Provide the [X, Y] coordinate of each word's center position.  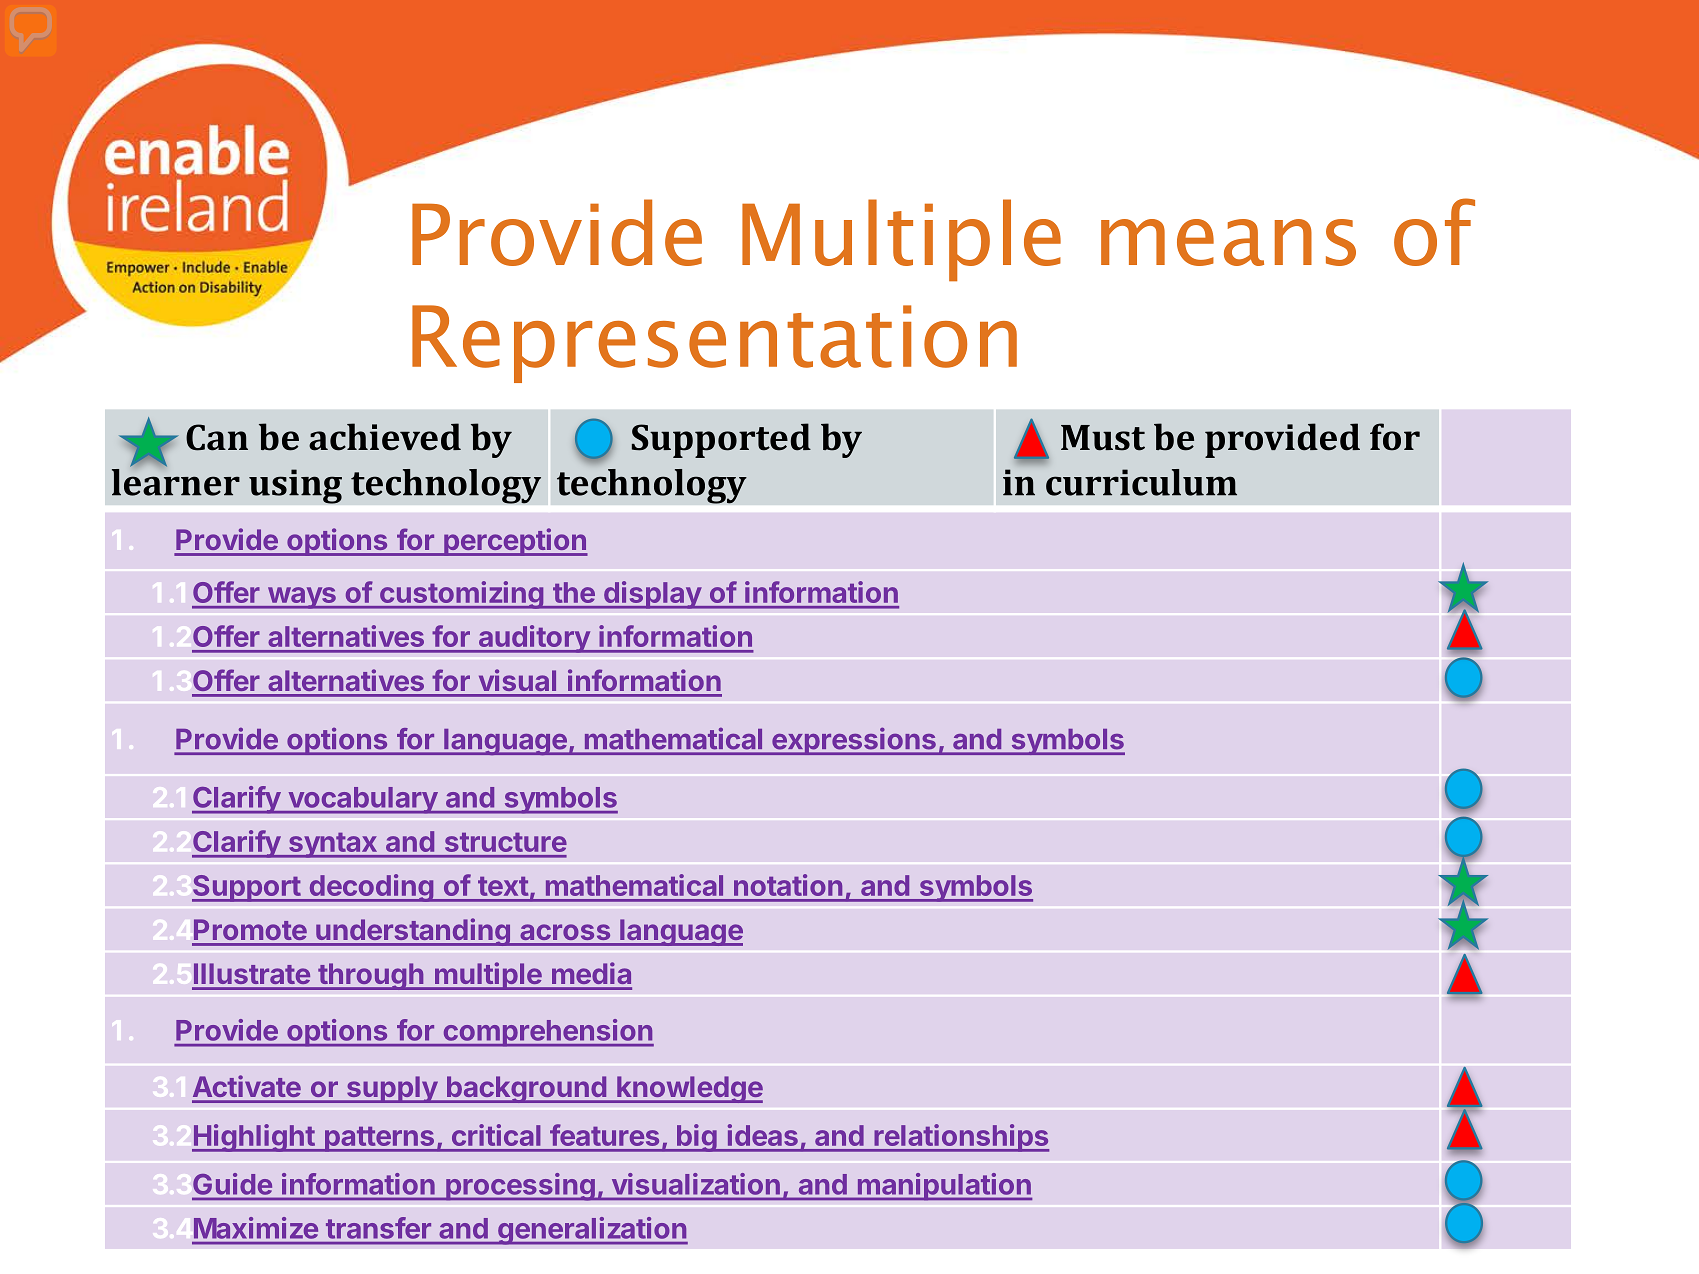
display [652, 595]
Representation [714, 344]
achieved [385, 437]
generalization [592, 1231]
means [1228, 242]
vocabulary [362, 800]
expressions [853, 741]
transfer [378, 1228]
